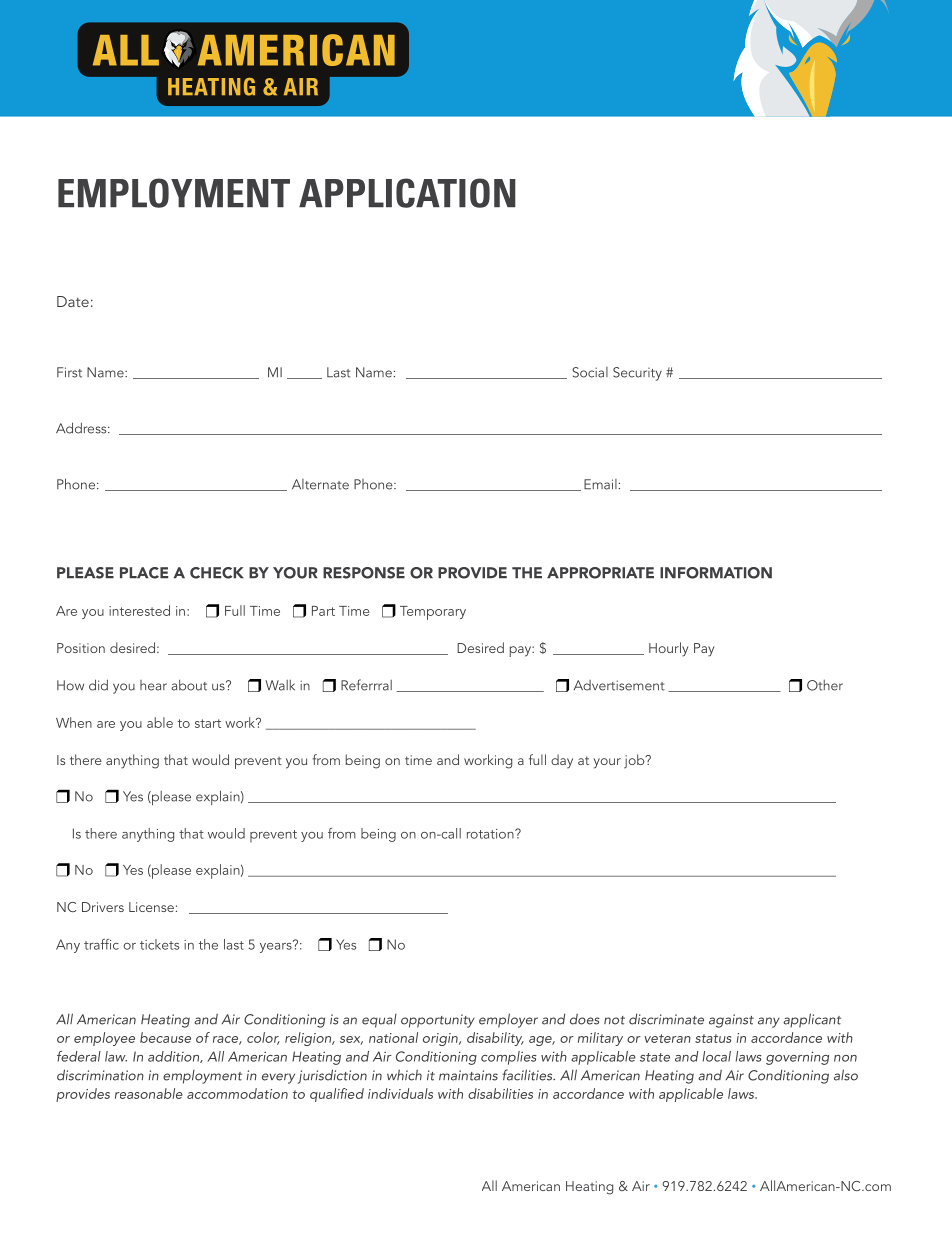 This screenshot has width=952, height=1233. What do you see at coordinates (637, 374) in the screenshot?
I see `Security` at bounding box center [637, 374].
